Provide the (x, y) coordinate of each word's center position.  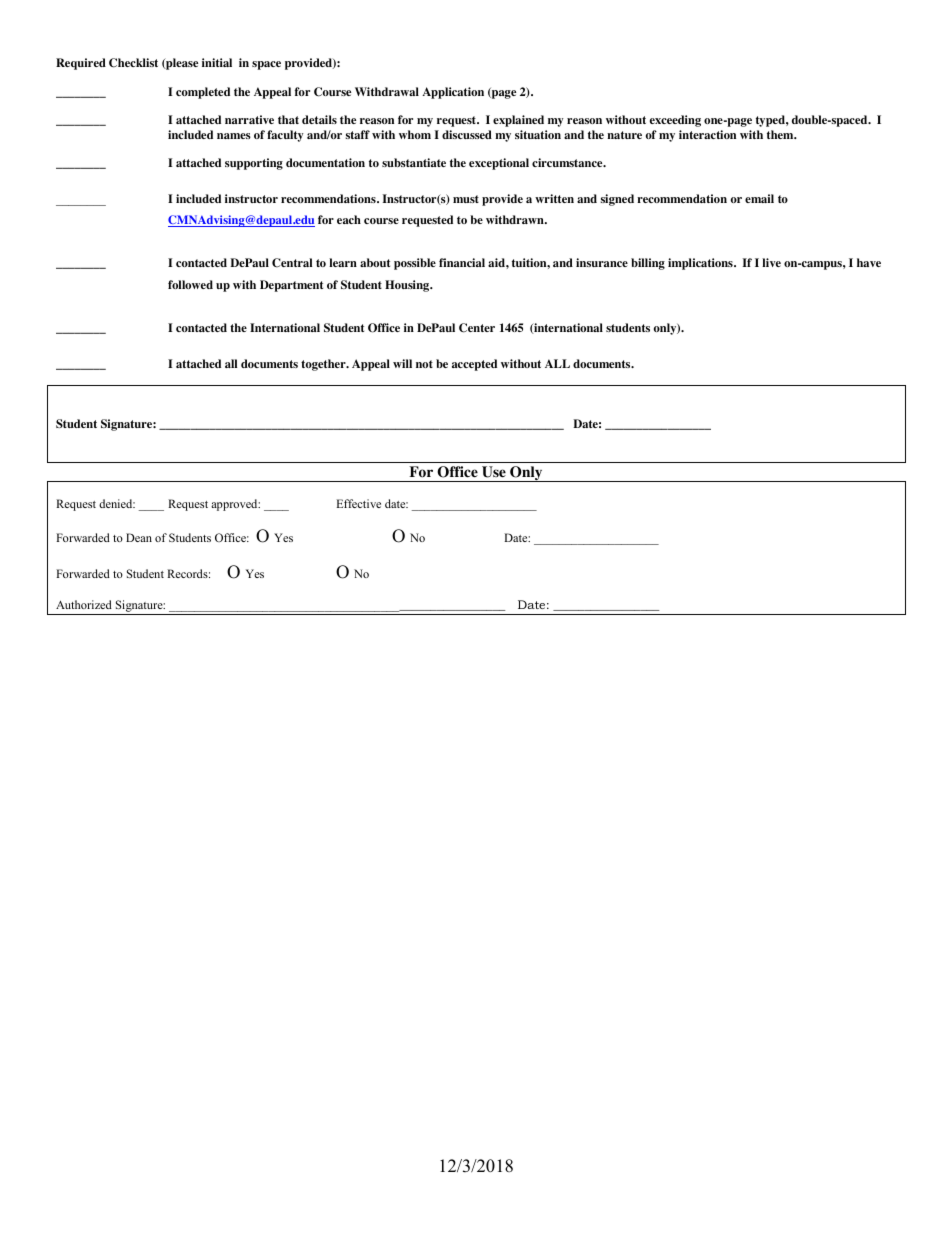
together (324, 365)
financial (462, 262)
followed (190, 284)
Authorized (84, 604)
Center (477, 328)
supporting (254, 164)
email (759, 198)
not (424, 364)
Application (453, 93)
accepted (474, 365)
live (771, 262)
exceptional (499, 164)
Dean (139, 537)
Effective (359, 503)
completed (203, 93)
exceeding (675, 121)
